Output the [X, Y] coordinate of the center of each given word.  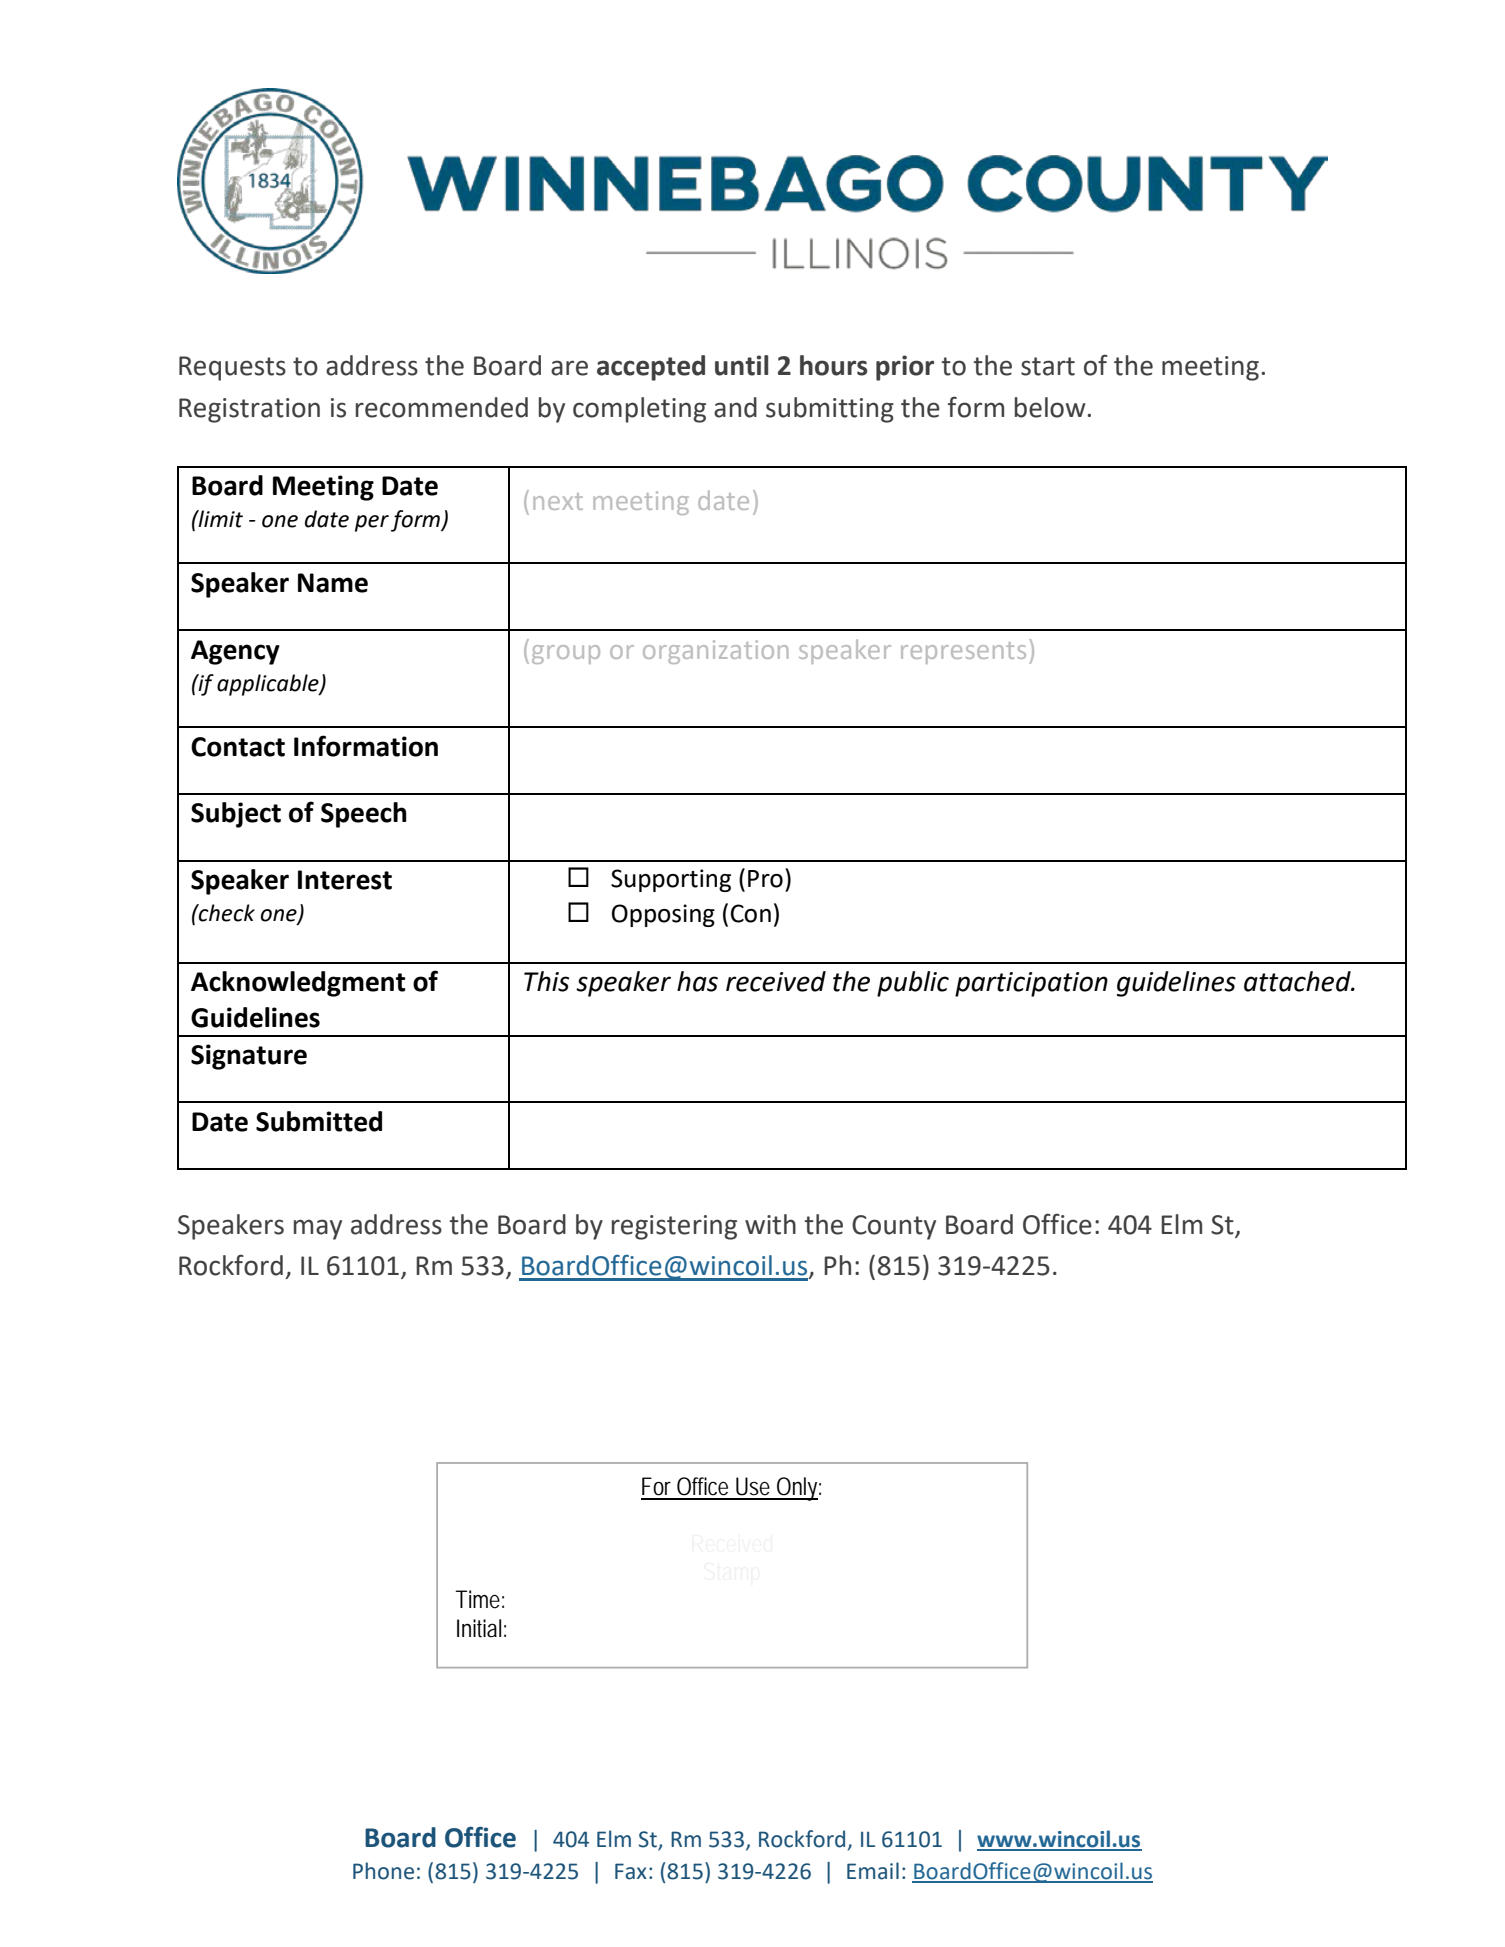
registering [674, 1227]
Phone [383, 1871]
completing [639, 410]
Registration [249, 410]
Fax [631, 1871]
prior [905, 368]
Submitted [319, 1121]
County [894, 1227]
